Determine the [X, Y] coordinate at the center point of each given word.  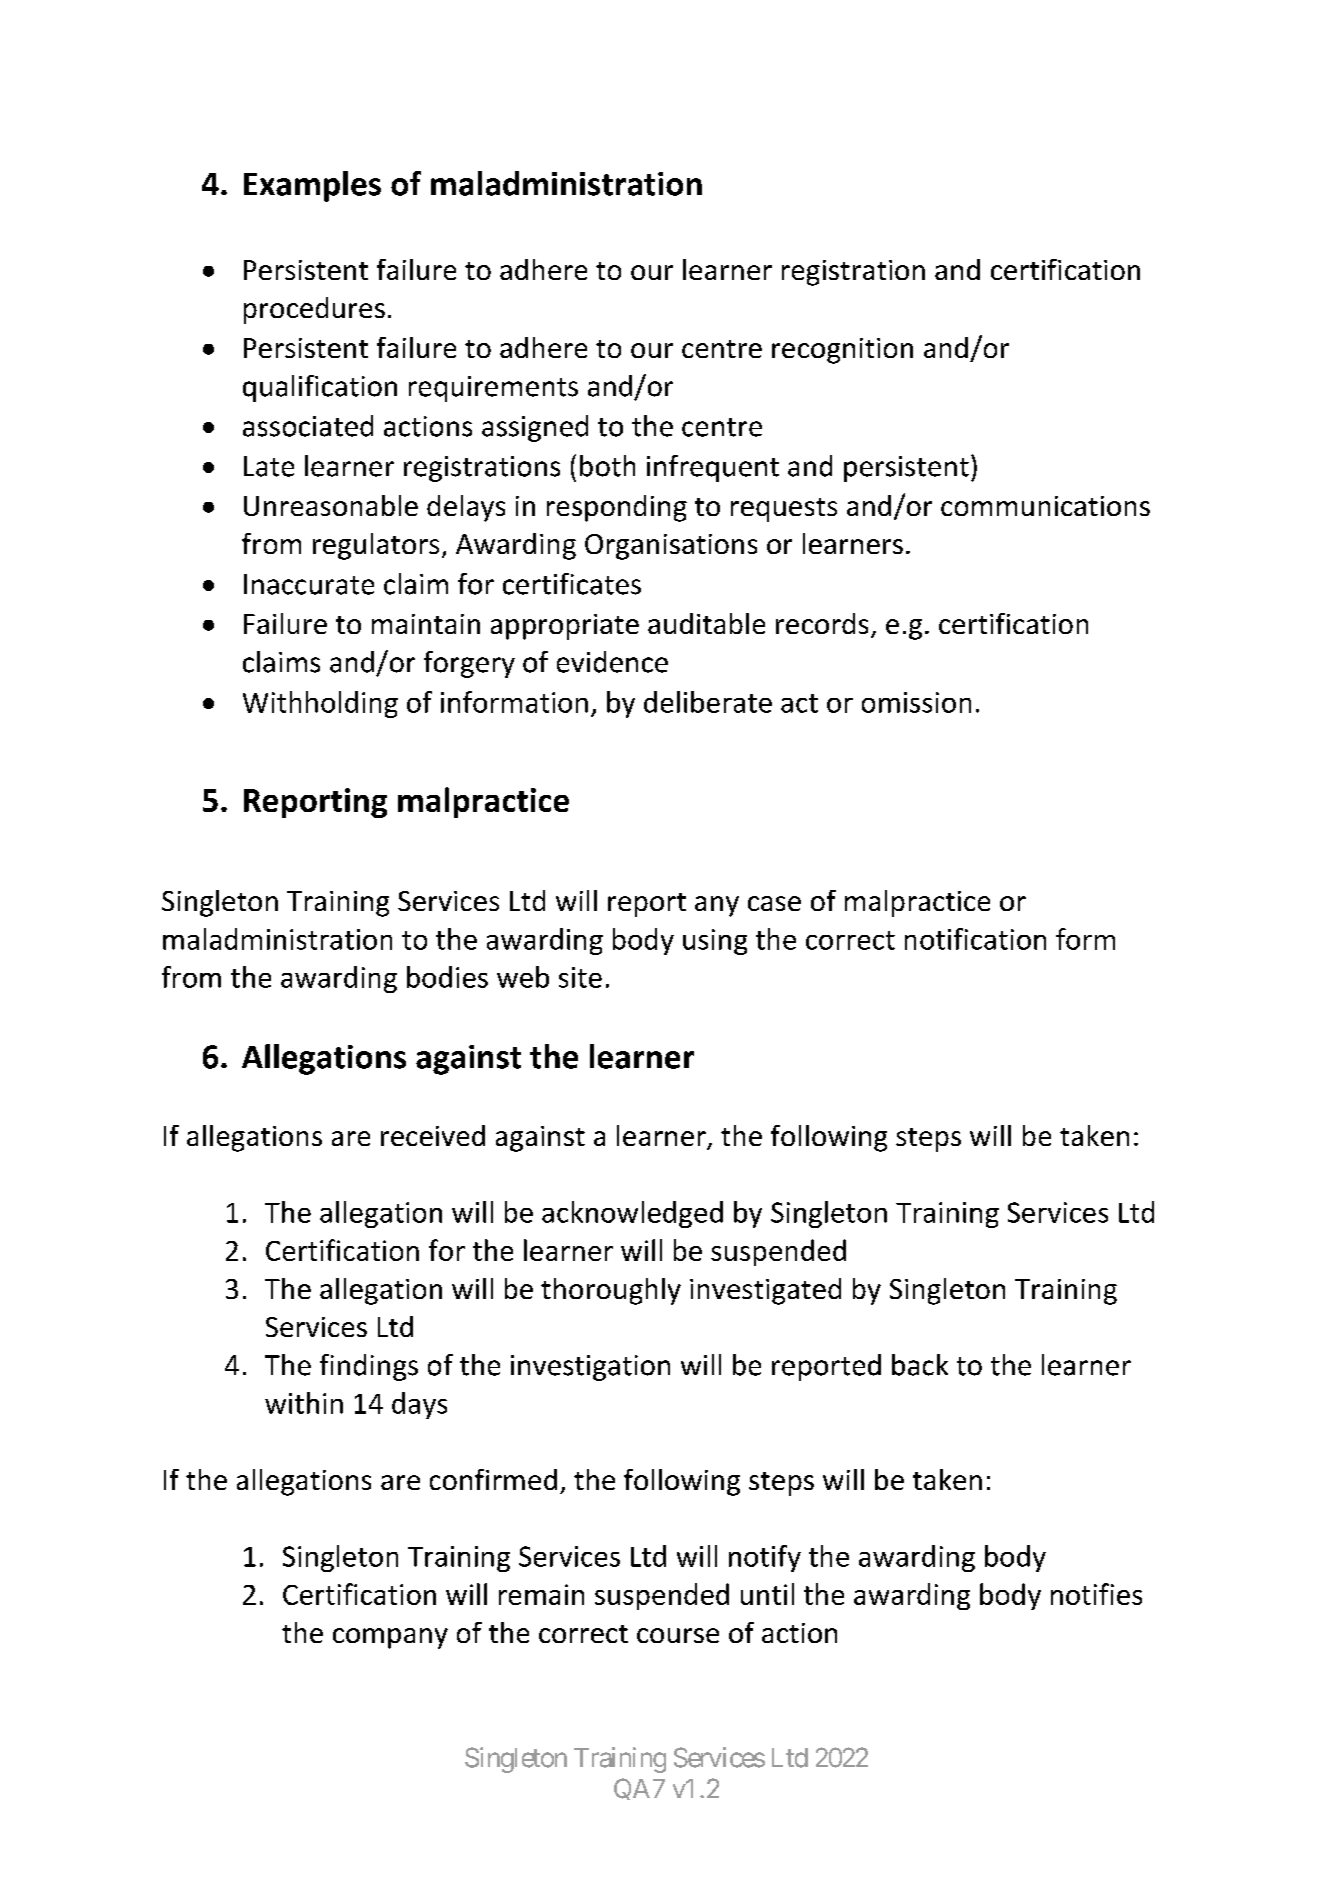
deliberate [708, 702]
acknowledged [632, 1214]
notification [975, 939]
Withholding [320, 704]
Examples [312, 186]
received [433, 1135]
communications [1045, 506]
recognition [842, 351]
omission [916, 702]
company [390, 1638]
